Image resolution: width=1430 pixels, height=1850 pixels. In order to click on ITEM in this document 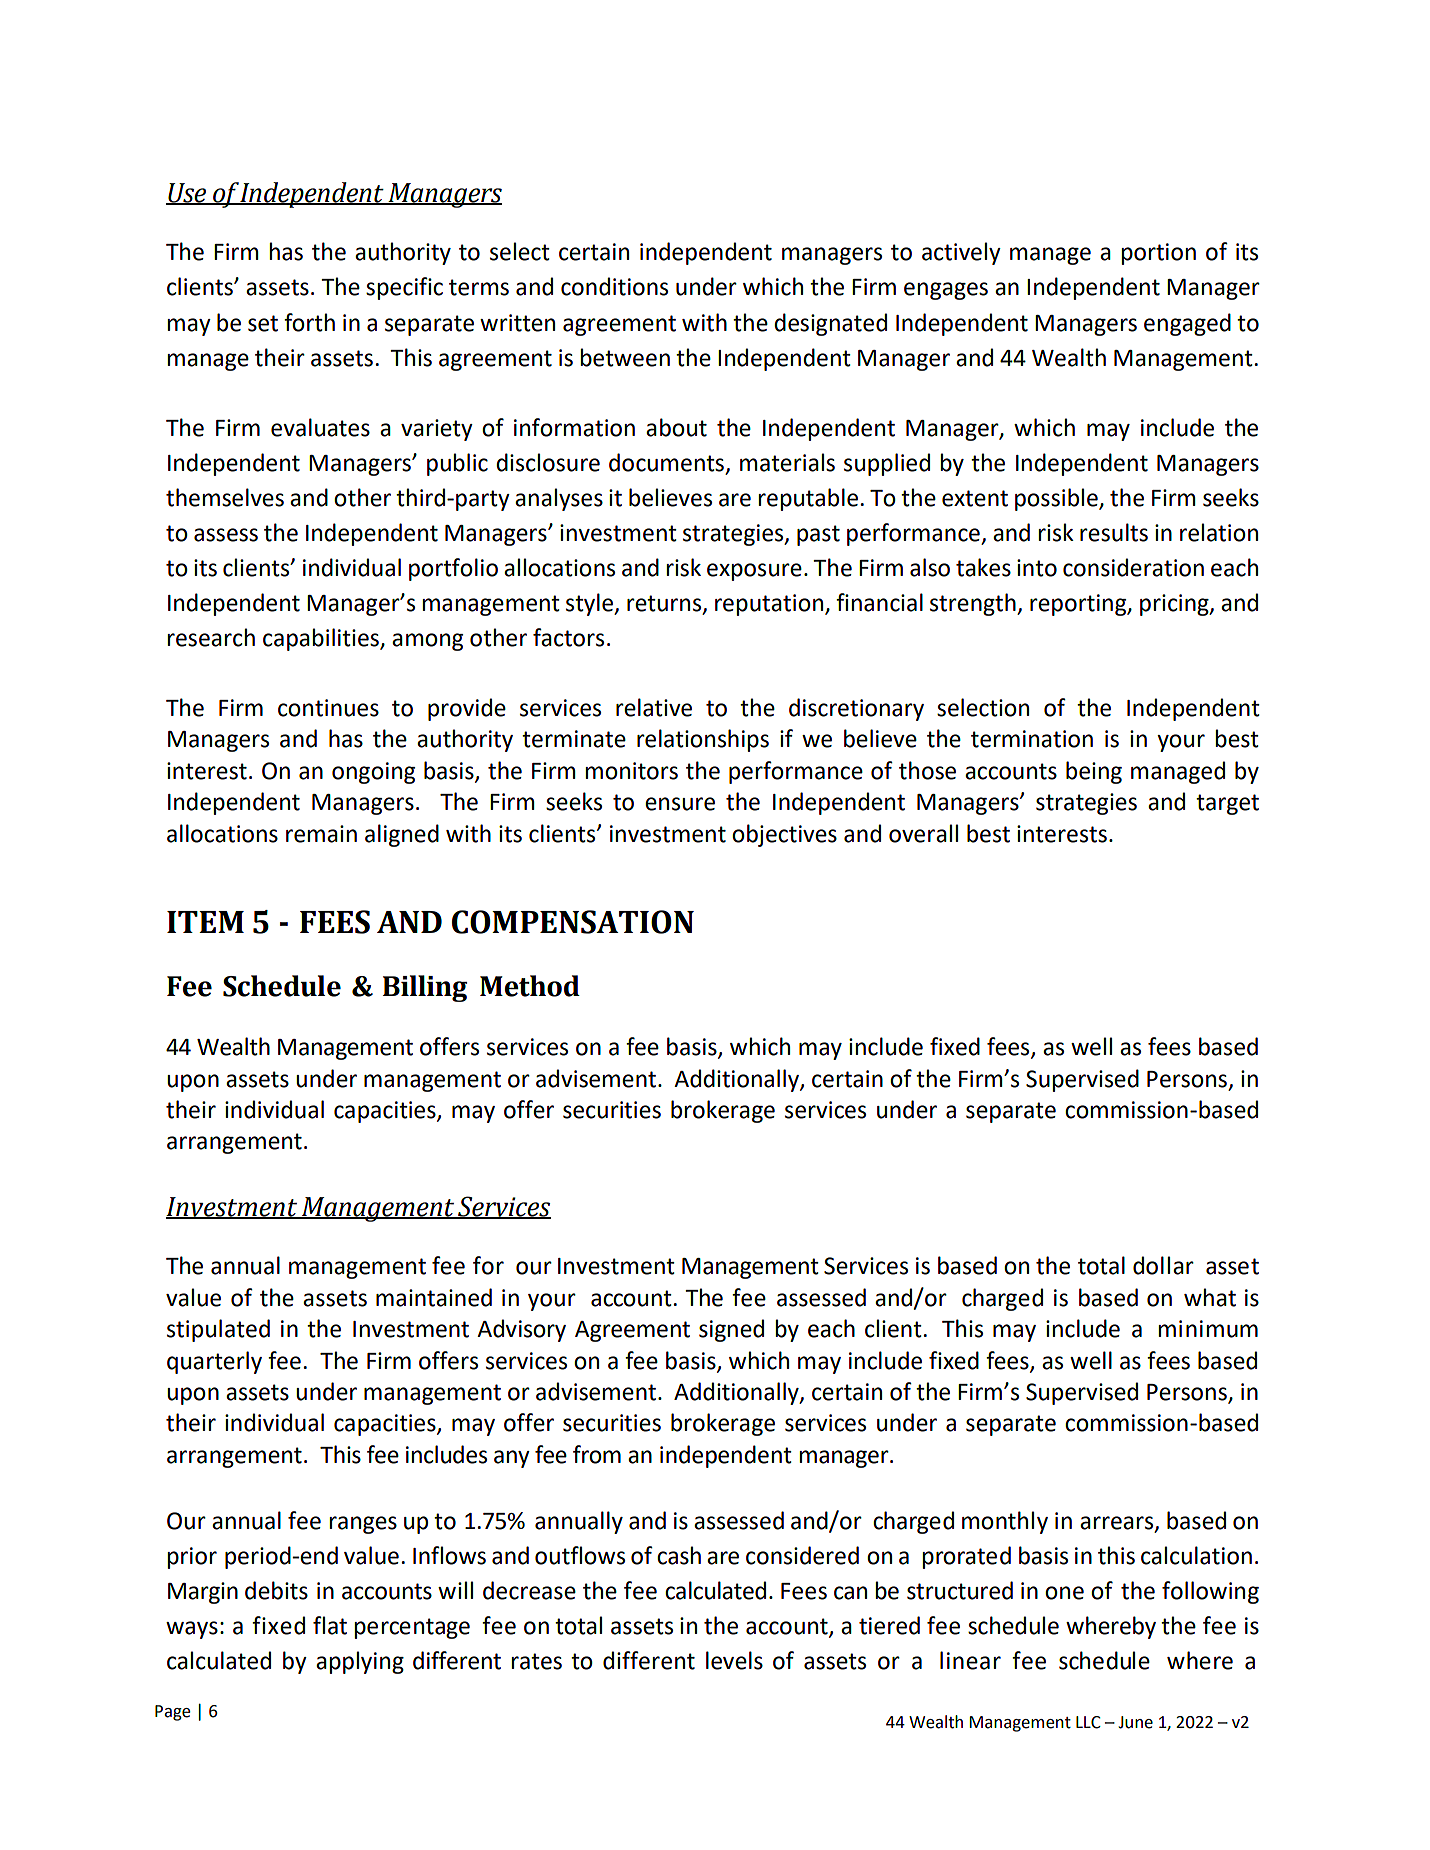, I will do `click(205, 922)`.
